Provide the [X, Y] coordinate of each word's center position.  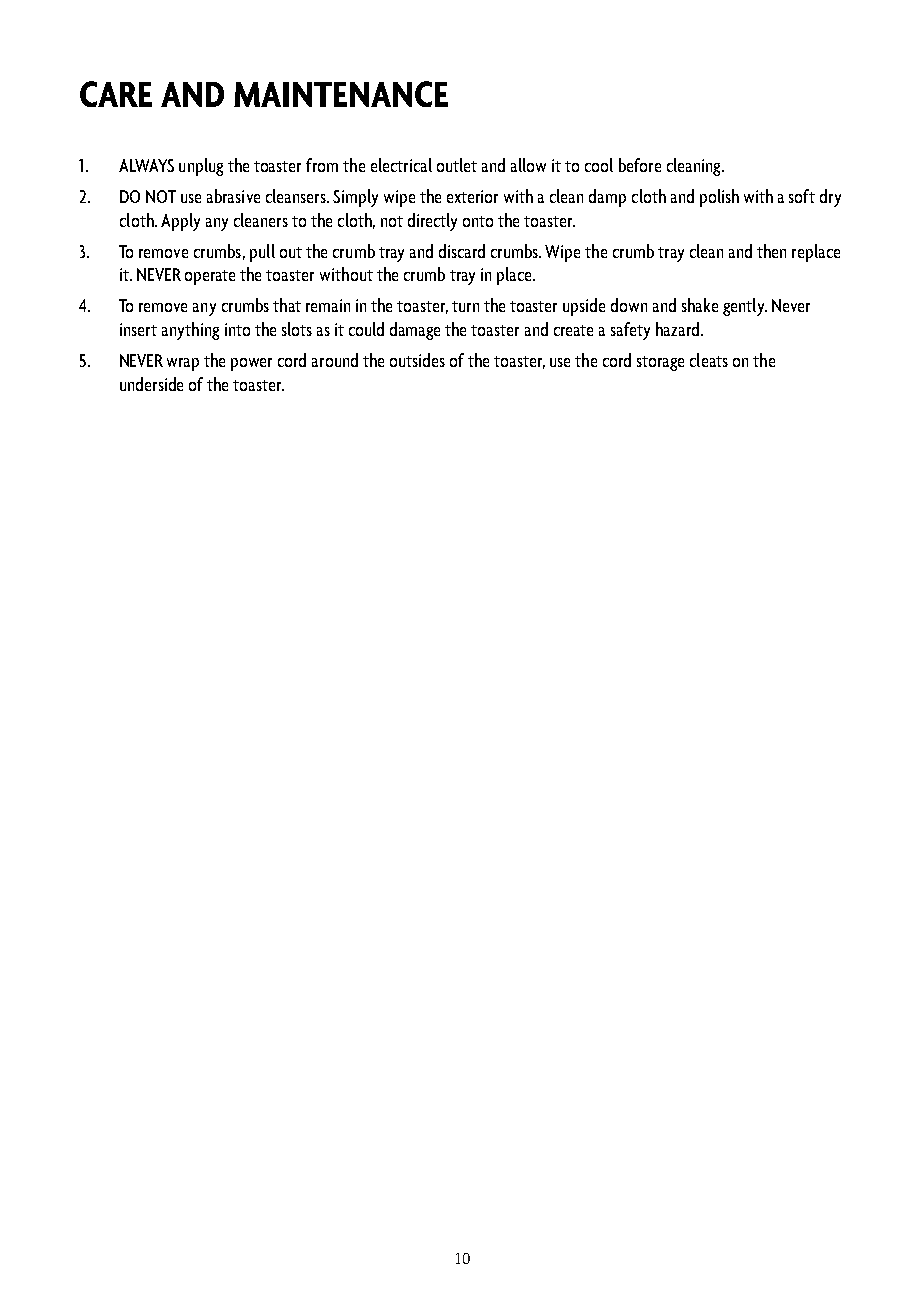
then [771, 251]
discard [462, 251]
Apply [180, 222]
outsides [417, 360]
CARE [116, 94]
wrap [183, 364]
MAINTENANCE [341, 94]
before [640, 165]
